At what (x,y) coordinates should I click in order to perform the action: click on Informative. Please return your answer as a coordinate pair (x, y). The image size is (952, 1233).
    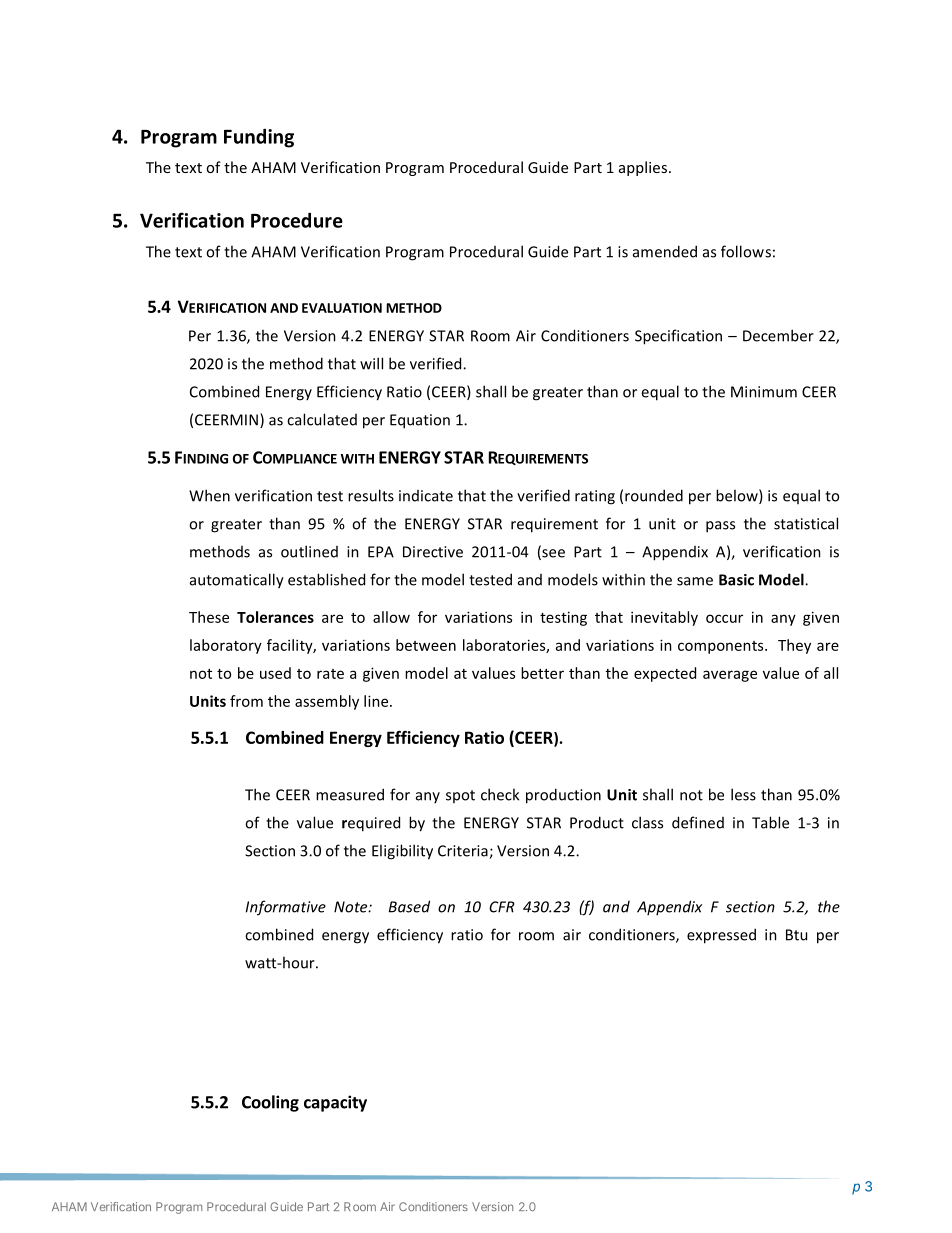
    Looking at the image, I should click on (286, 908).
